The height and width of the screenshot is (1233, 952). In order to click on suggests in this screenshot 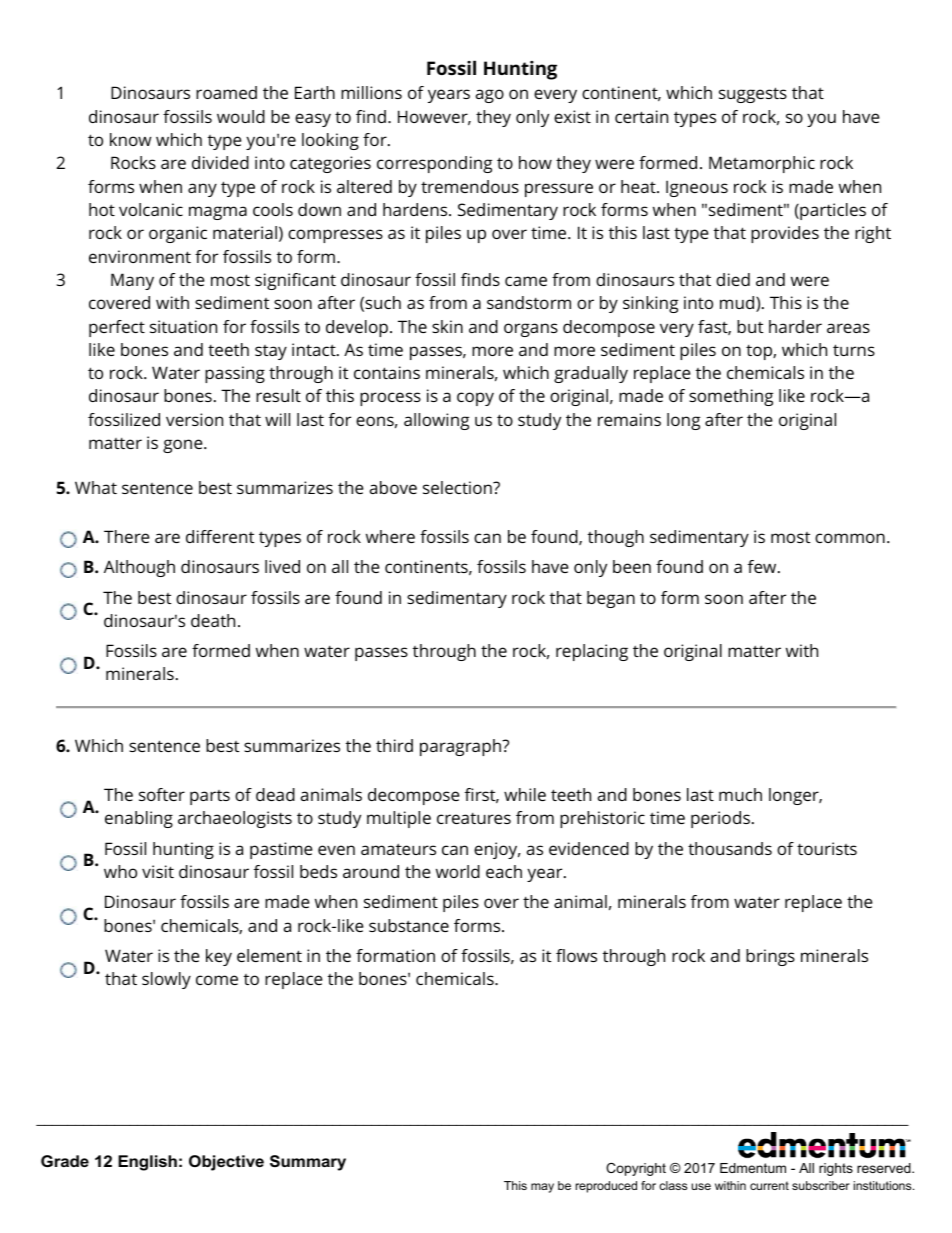, I will do `click(753, 95)`.
